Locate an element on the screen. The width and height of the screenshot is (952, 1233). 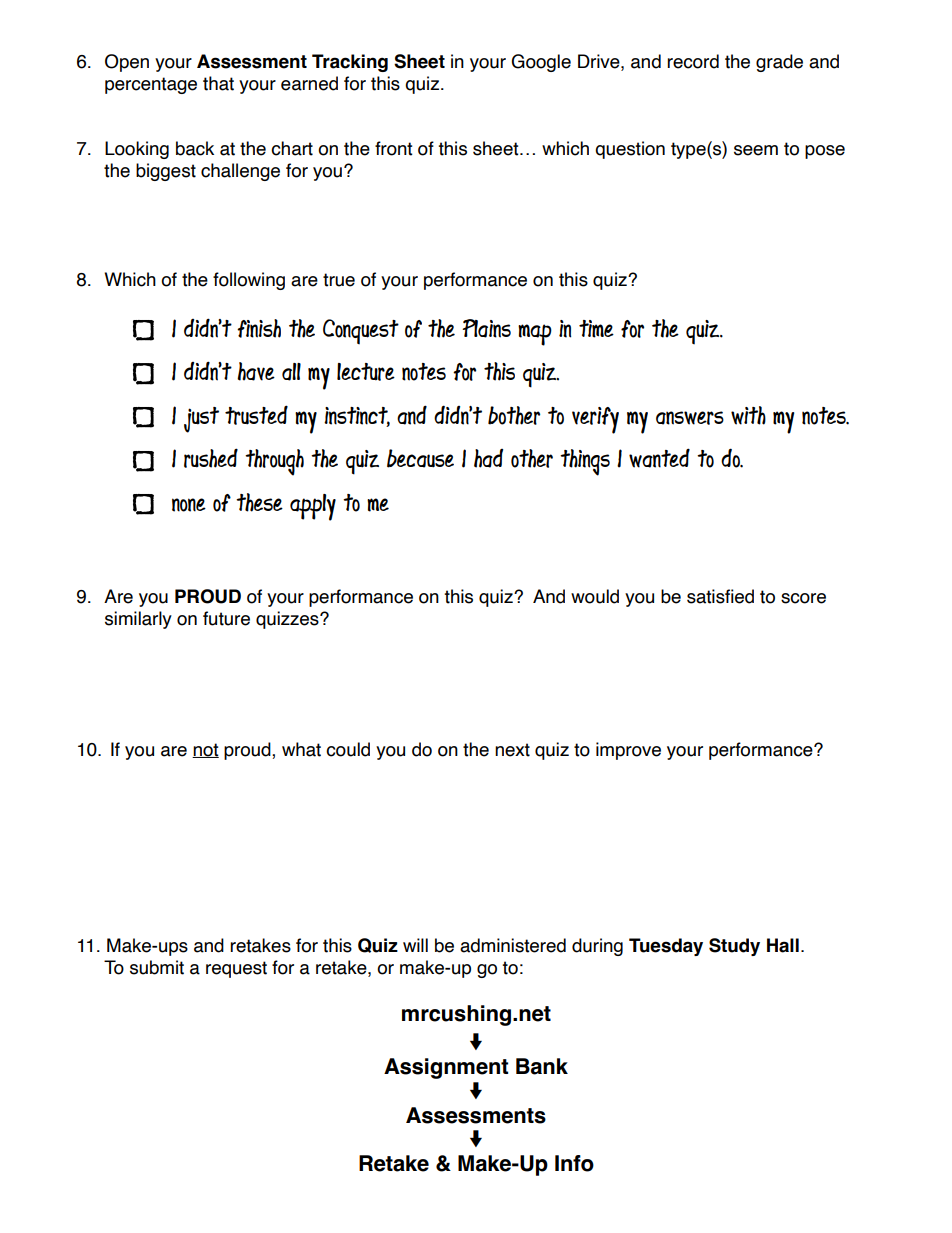
that is located at coordinates (218, 83).
